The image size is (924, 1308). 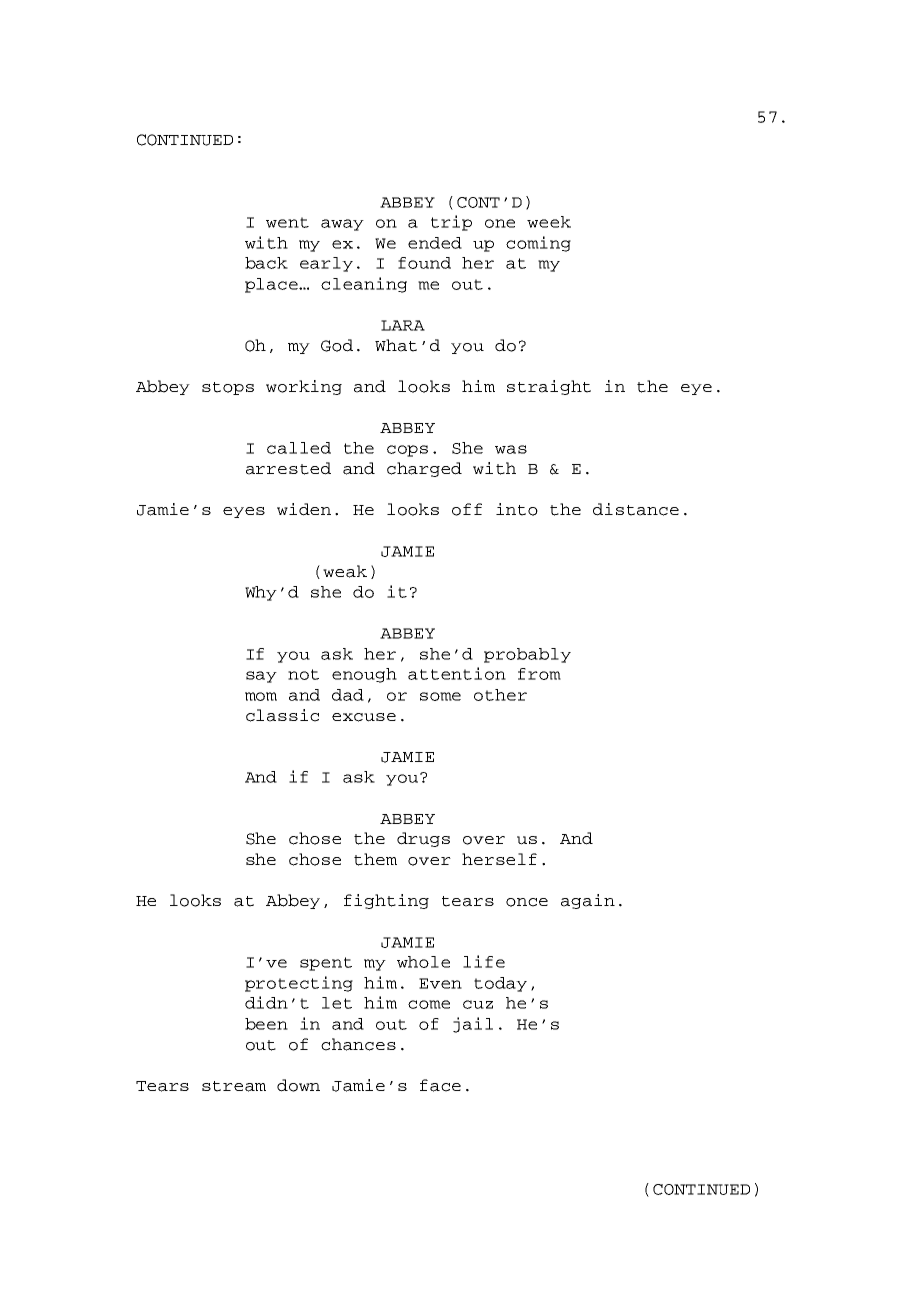 I want to click on say, so click(x=261, y=677).
